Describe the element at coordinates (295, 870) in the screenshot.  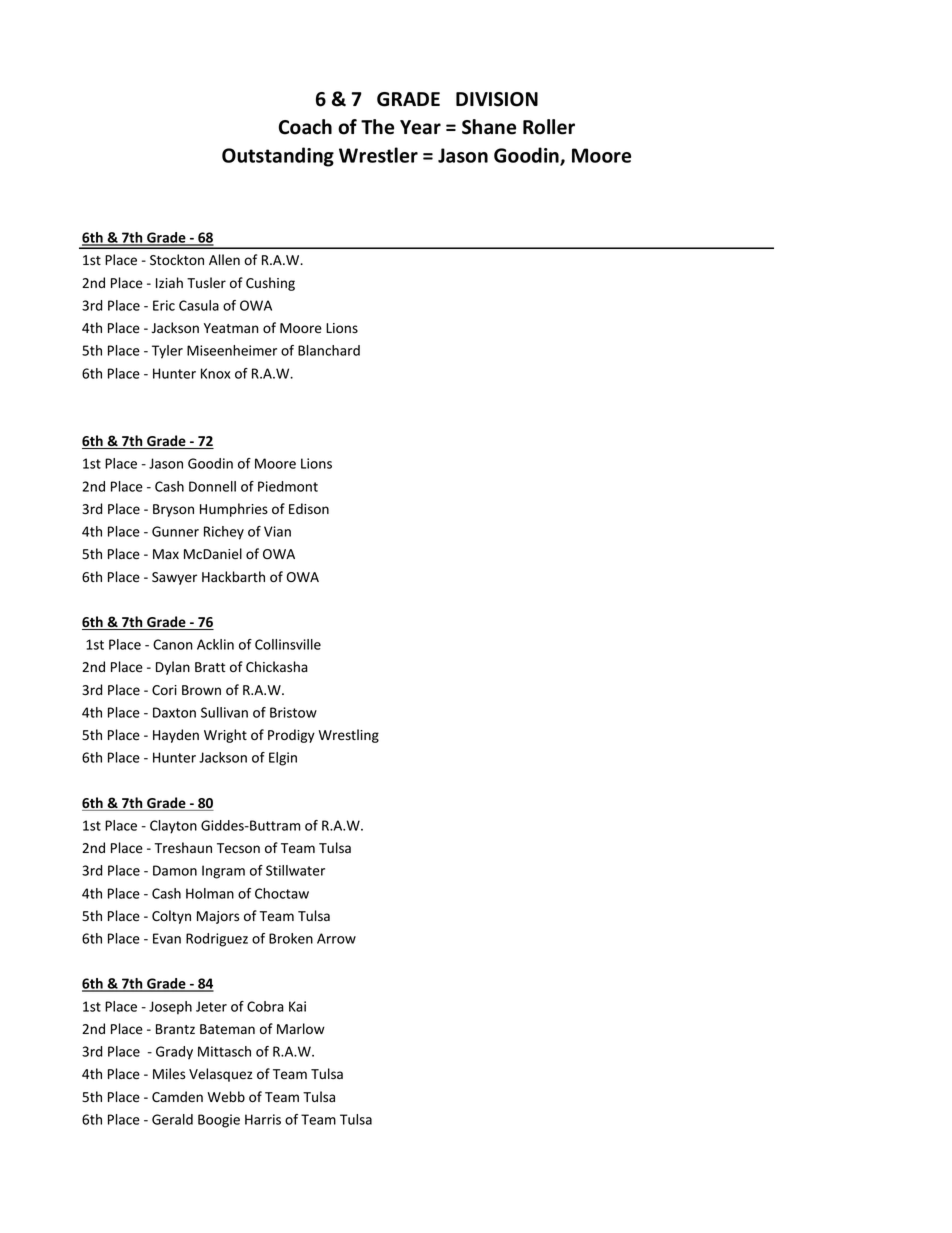
I see `Stillwater` at that location.
